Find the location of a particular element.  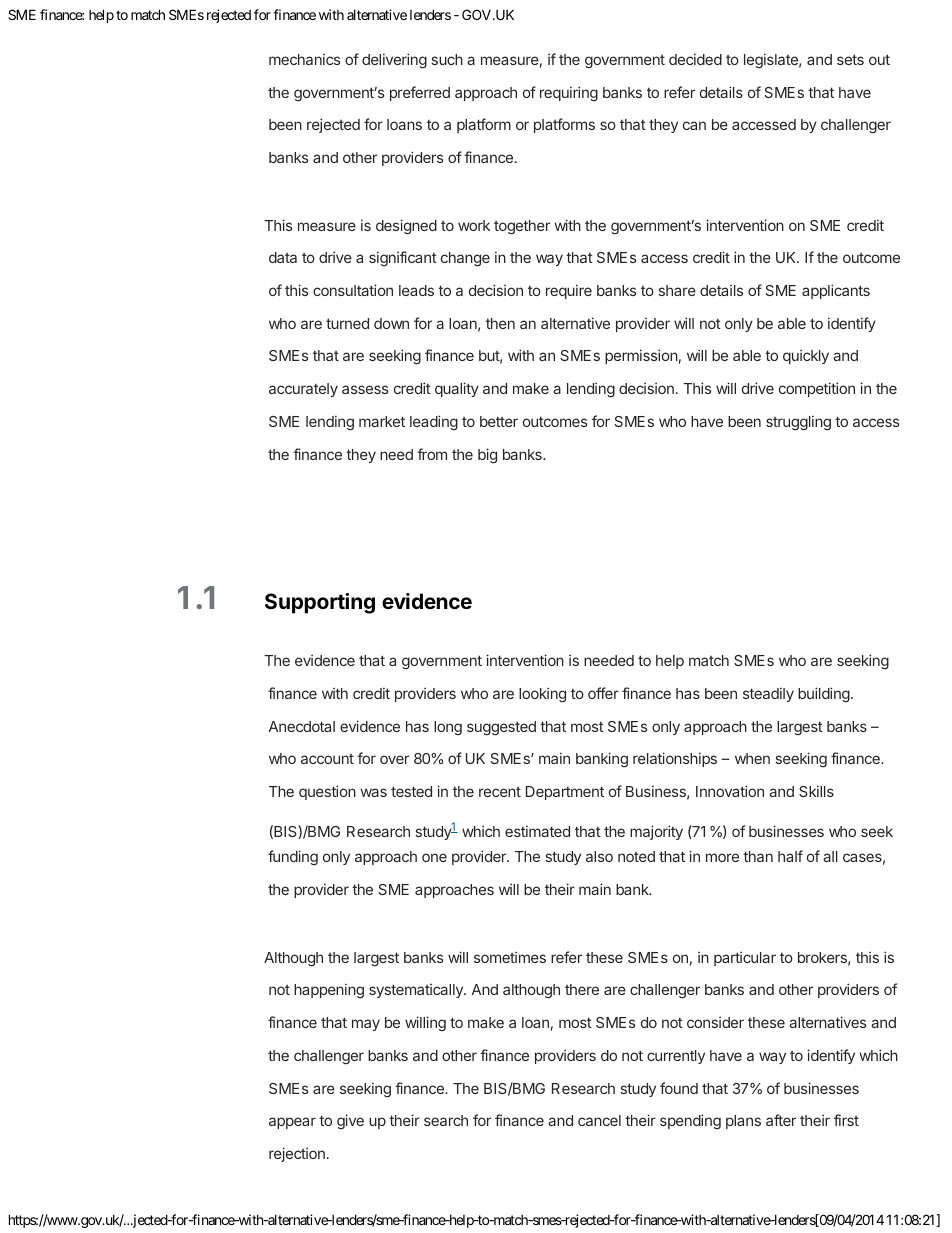

after is located at coordinates (781, 1120).
